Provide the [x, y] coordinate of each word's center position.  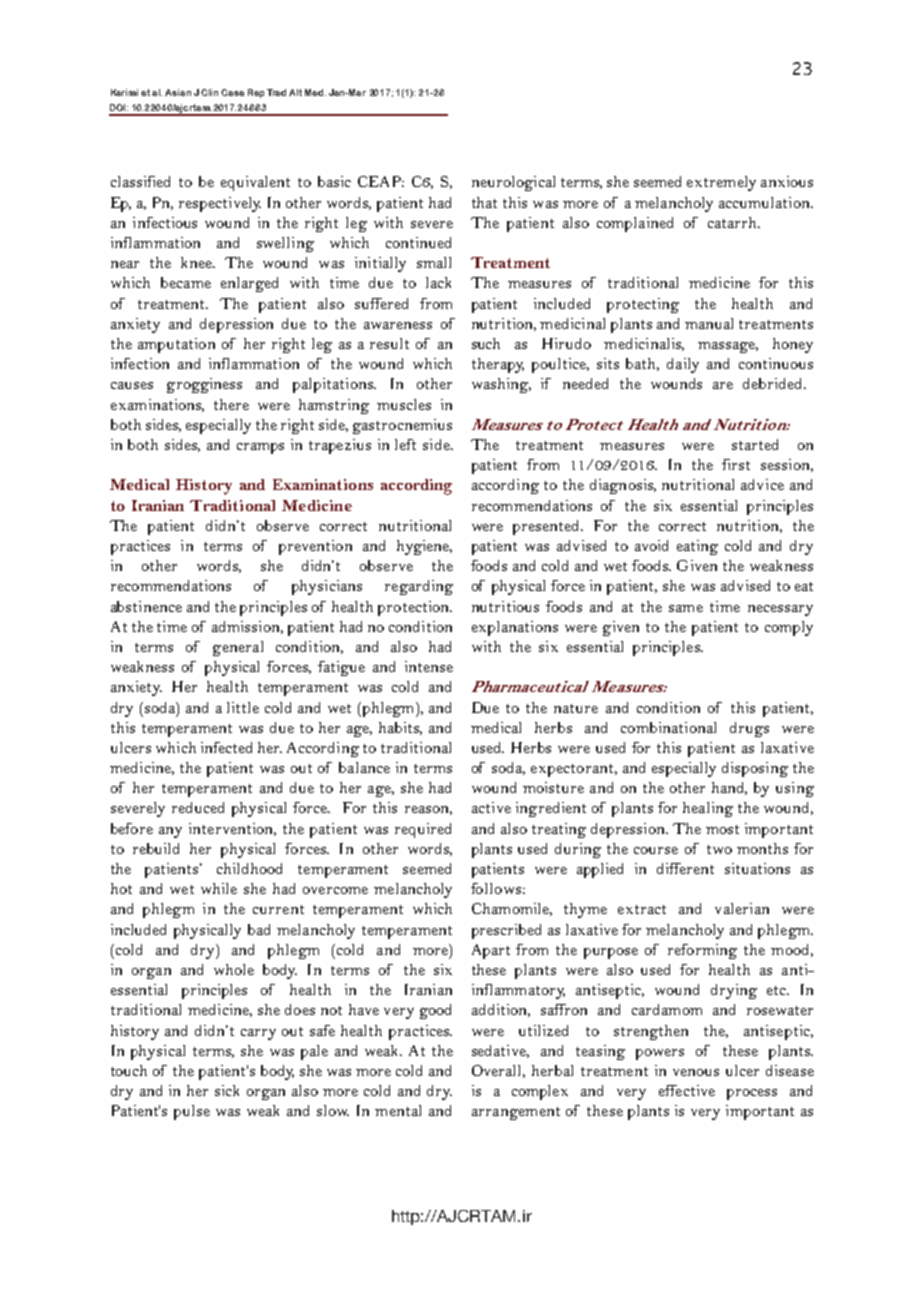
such [486, 343]
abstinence [146, 606]
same [686, 608]
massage [728, 347]
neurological [513, 183]
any [170, 832]
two [719, 849]
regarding [419, 587]
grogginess [204, 385]
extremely [721, 183]
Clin [209, 92]
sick [227, 1090]
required [423, 830]
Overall [498, 1071]
